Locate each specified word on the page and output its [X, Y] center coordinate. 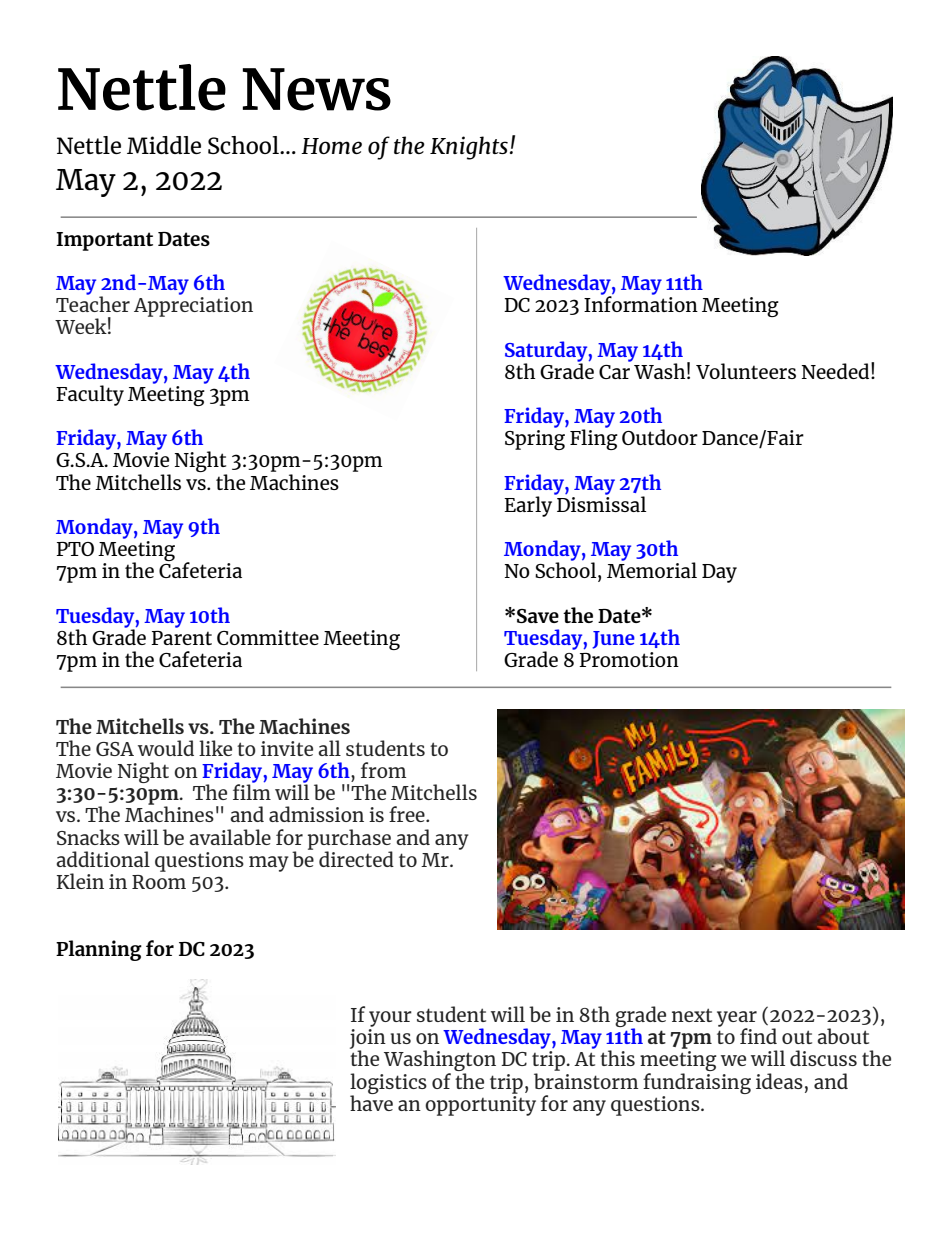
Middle [164, 145]
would [166, 748]
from [383, 770]
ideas [779, 1081]
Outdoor [660, 437]
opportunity [480, 1104]
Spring [535, 440]
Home [331, 146]
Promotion [629, 659]
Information [641, 303]
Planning [99, 950]
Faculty [90, 395]
